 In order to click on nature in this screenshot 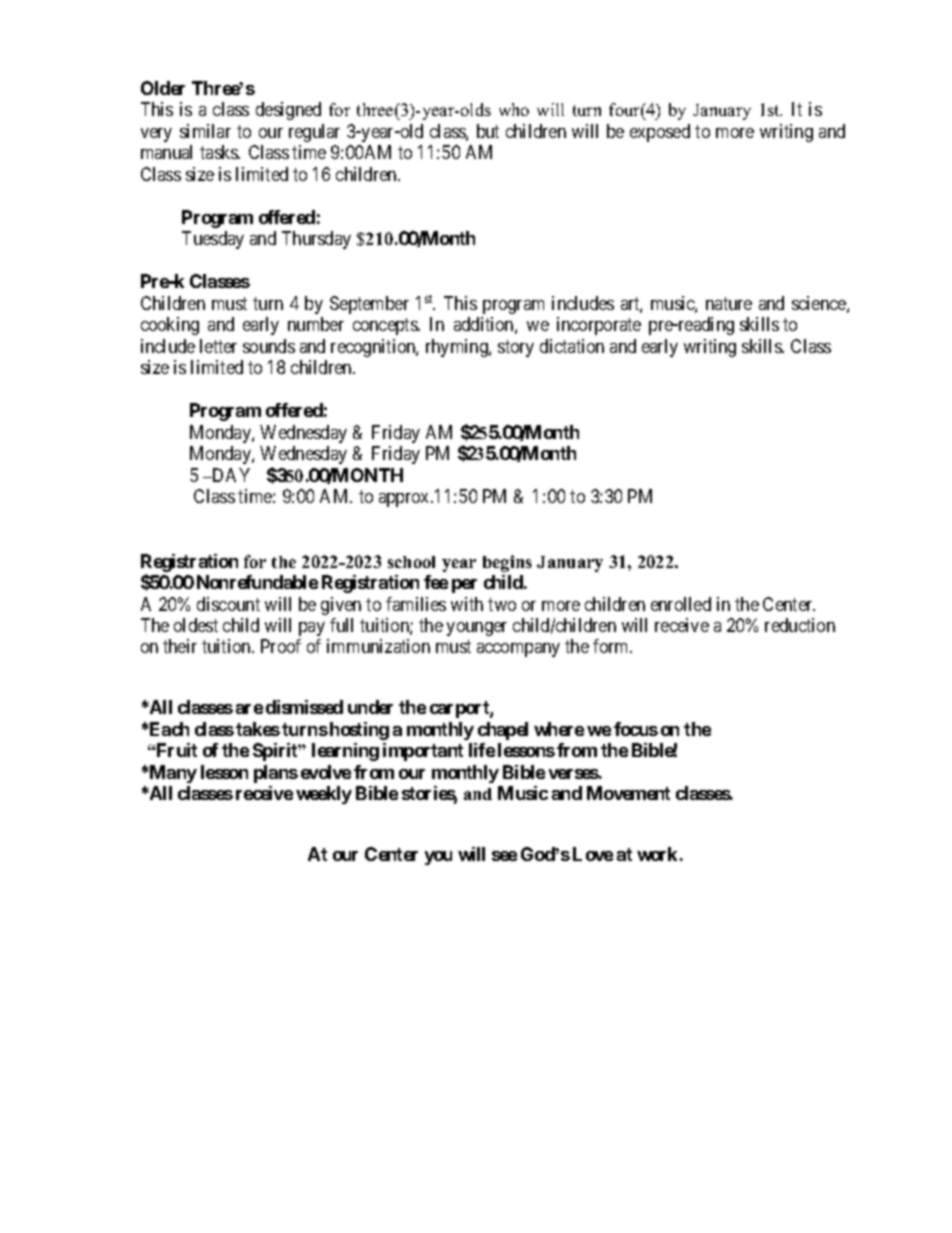, I will do `click(729, 303)`.
